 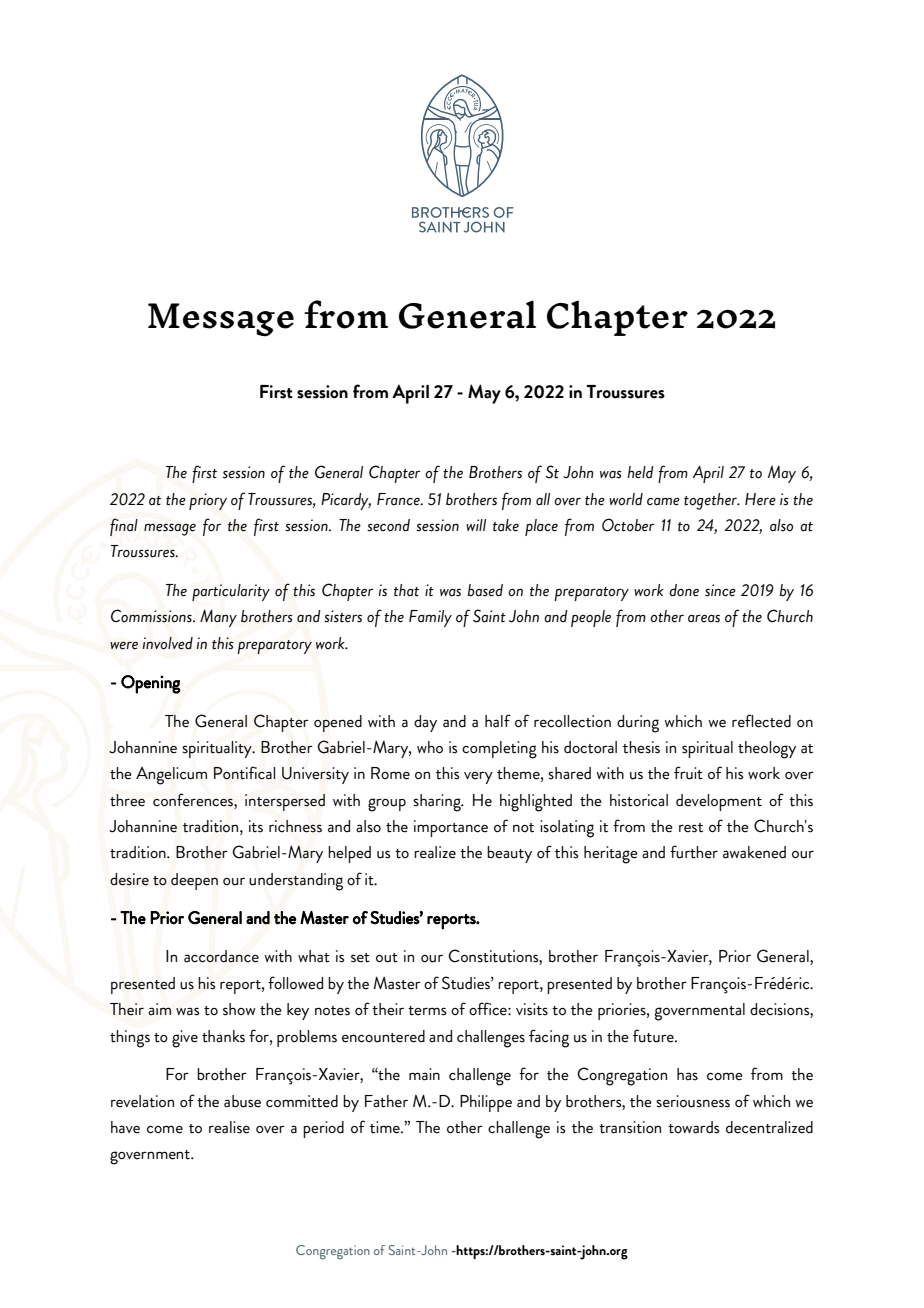 I want to click on abuse, so click(x=242, y=1101).
